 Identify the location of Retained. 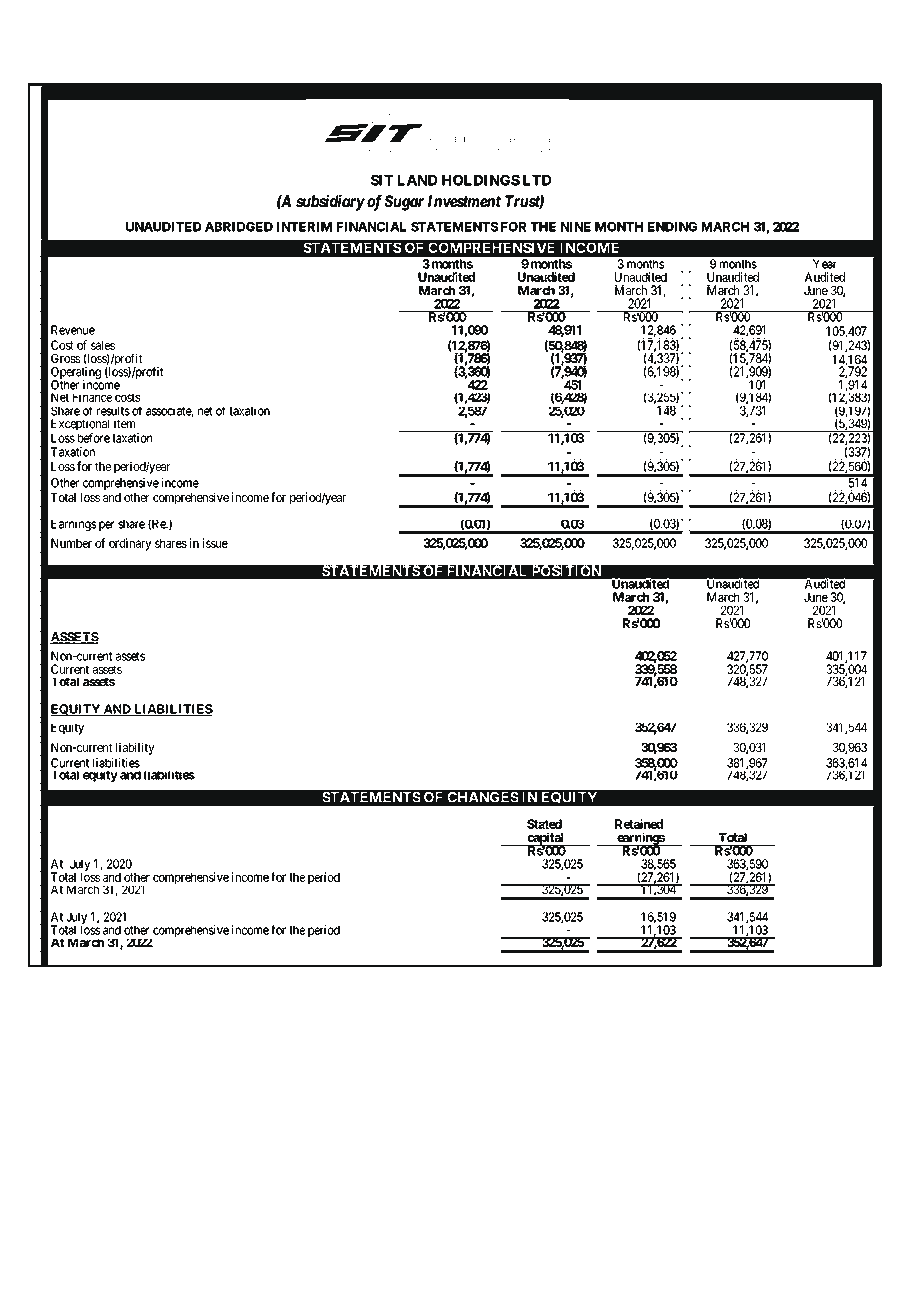
(639, 824).
